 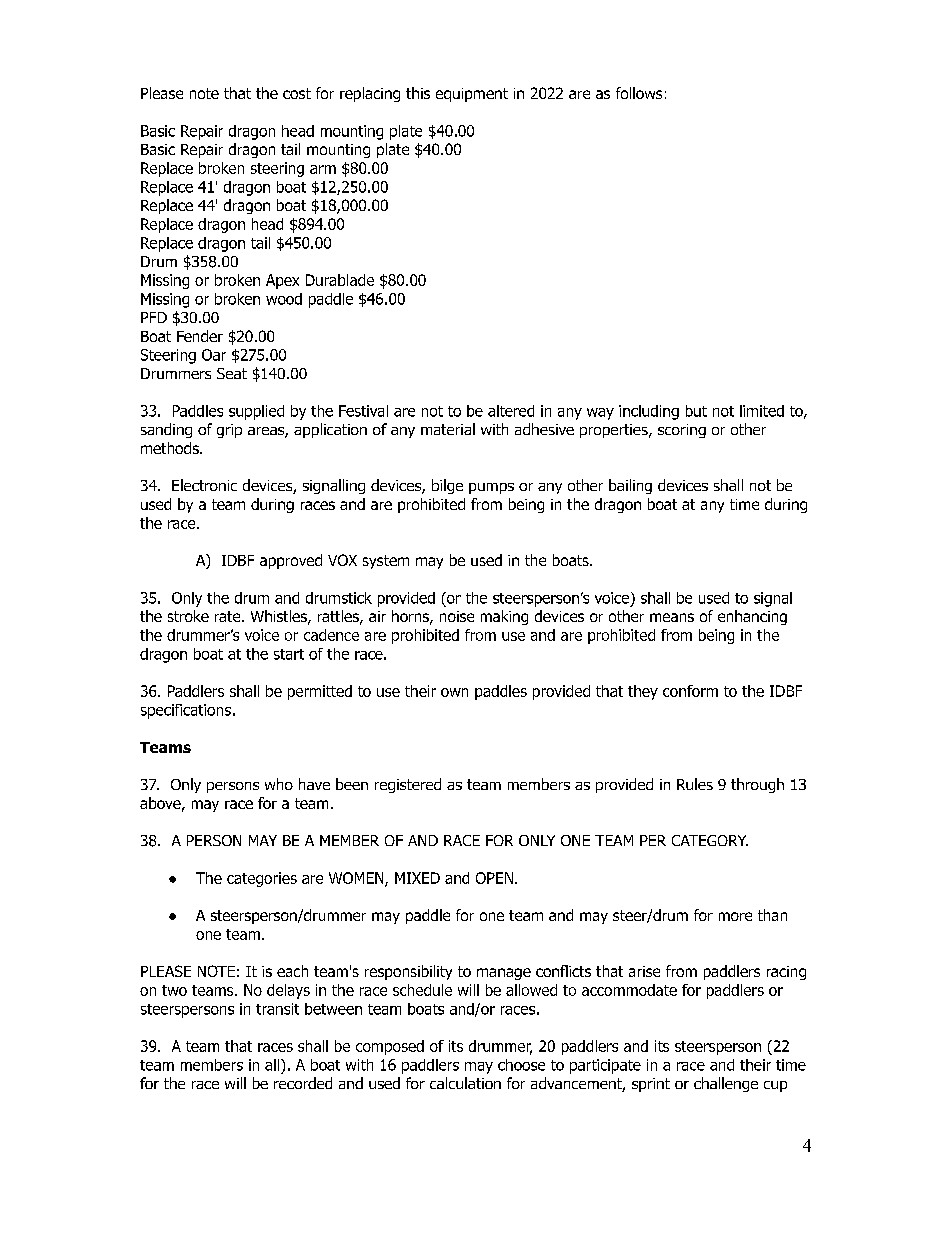 What do you see at coordinates (297, 93) in the screenshot?
I see `cost` at bounding box center [297, 93].
